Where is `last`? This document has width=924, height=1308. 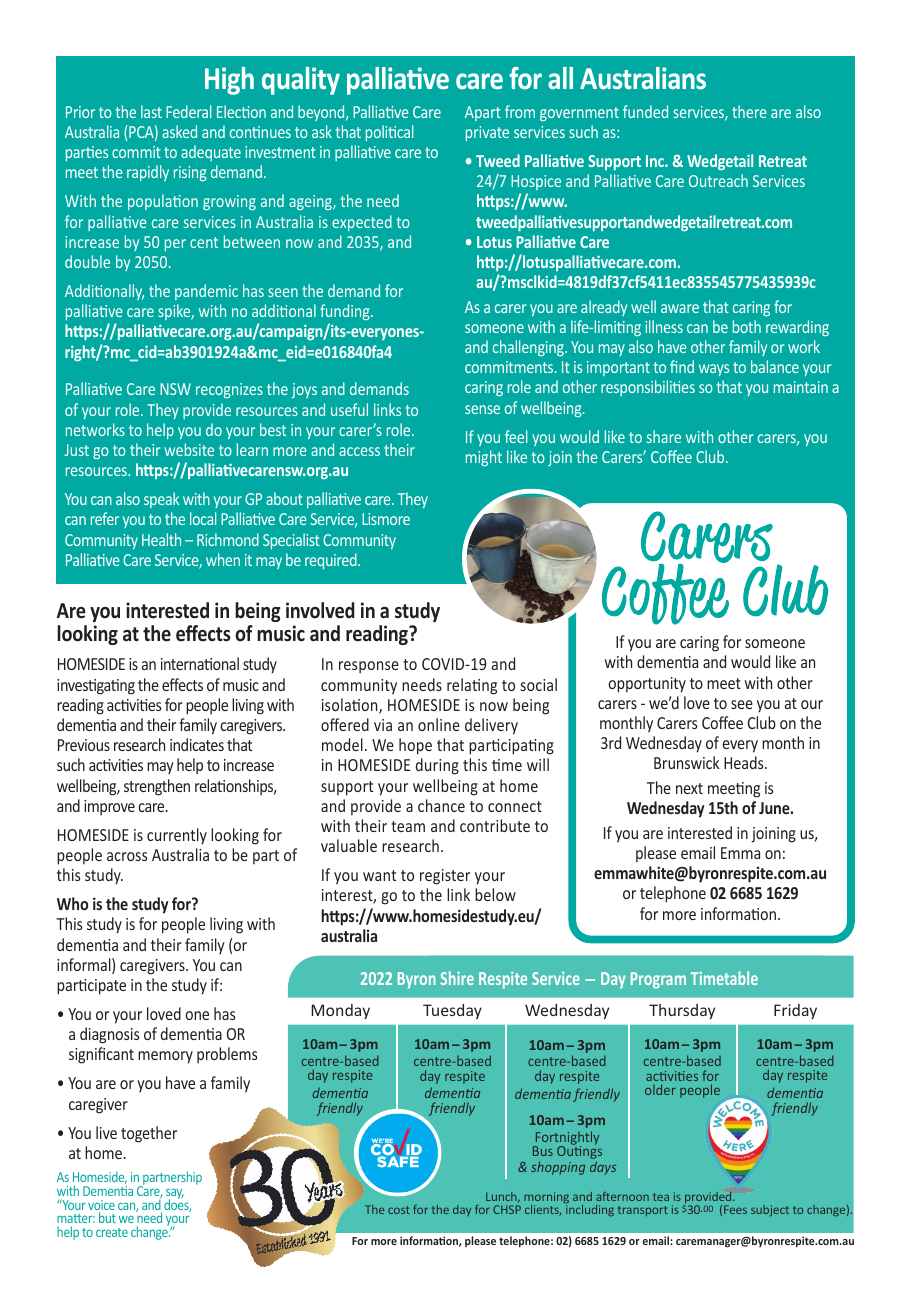 last is located at coordinates (151, 111).
